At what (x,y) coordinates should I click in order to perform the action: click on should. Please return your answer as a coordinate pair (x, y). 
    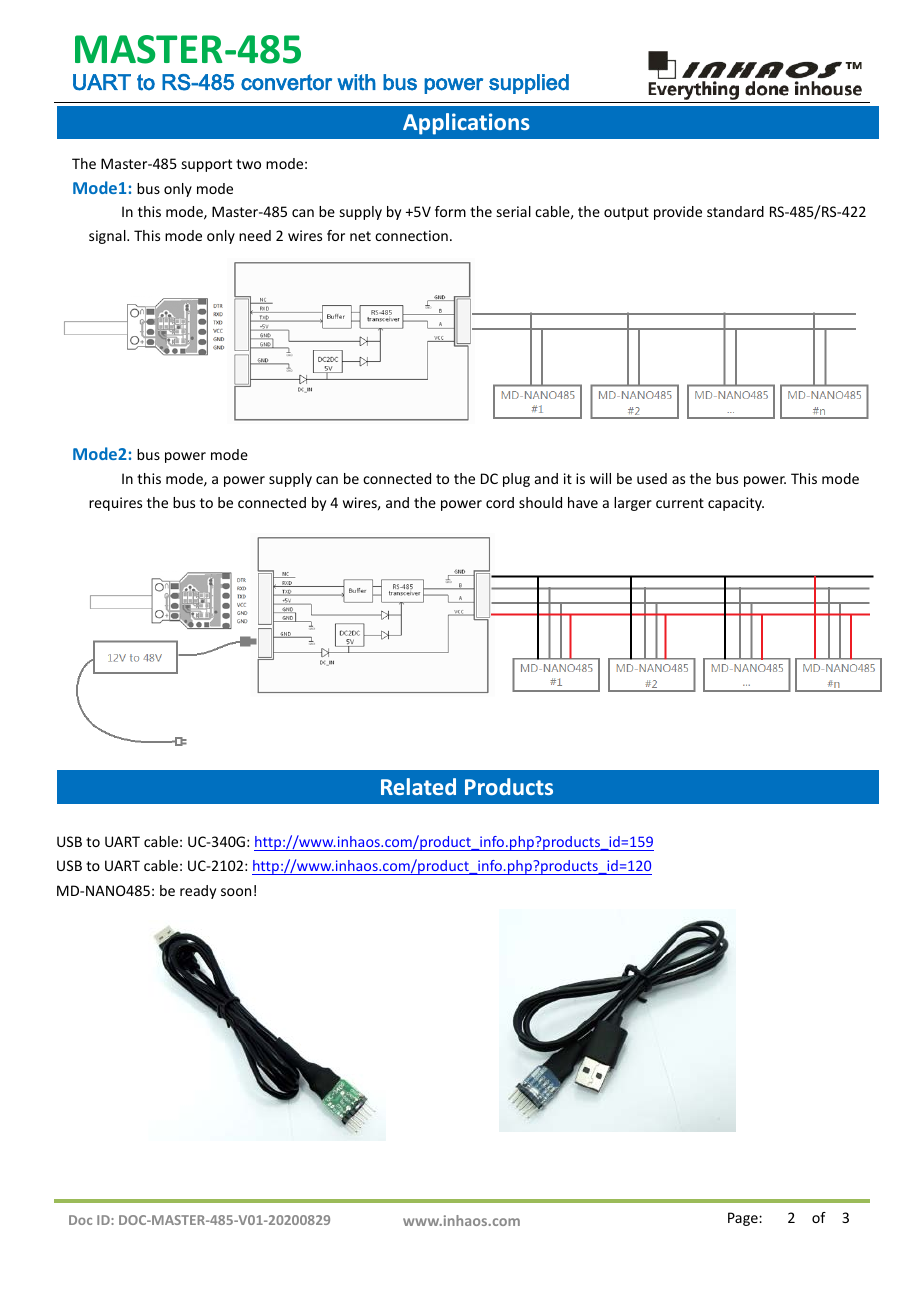
    Looking at the image, I should click on (540, 502).
